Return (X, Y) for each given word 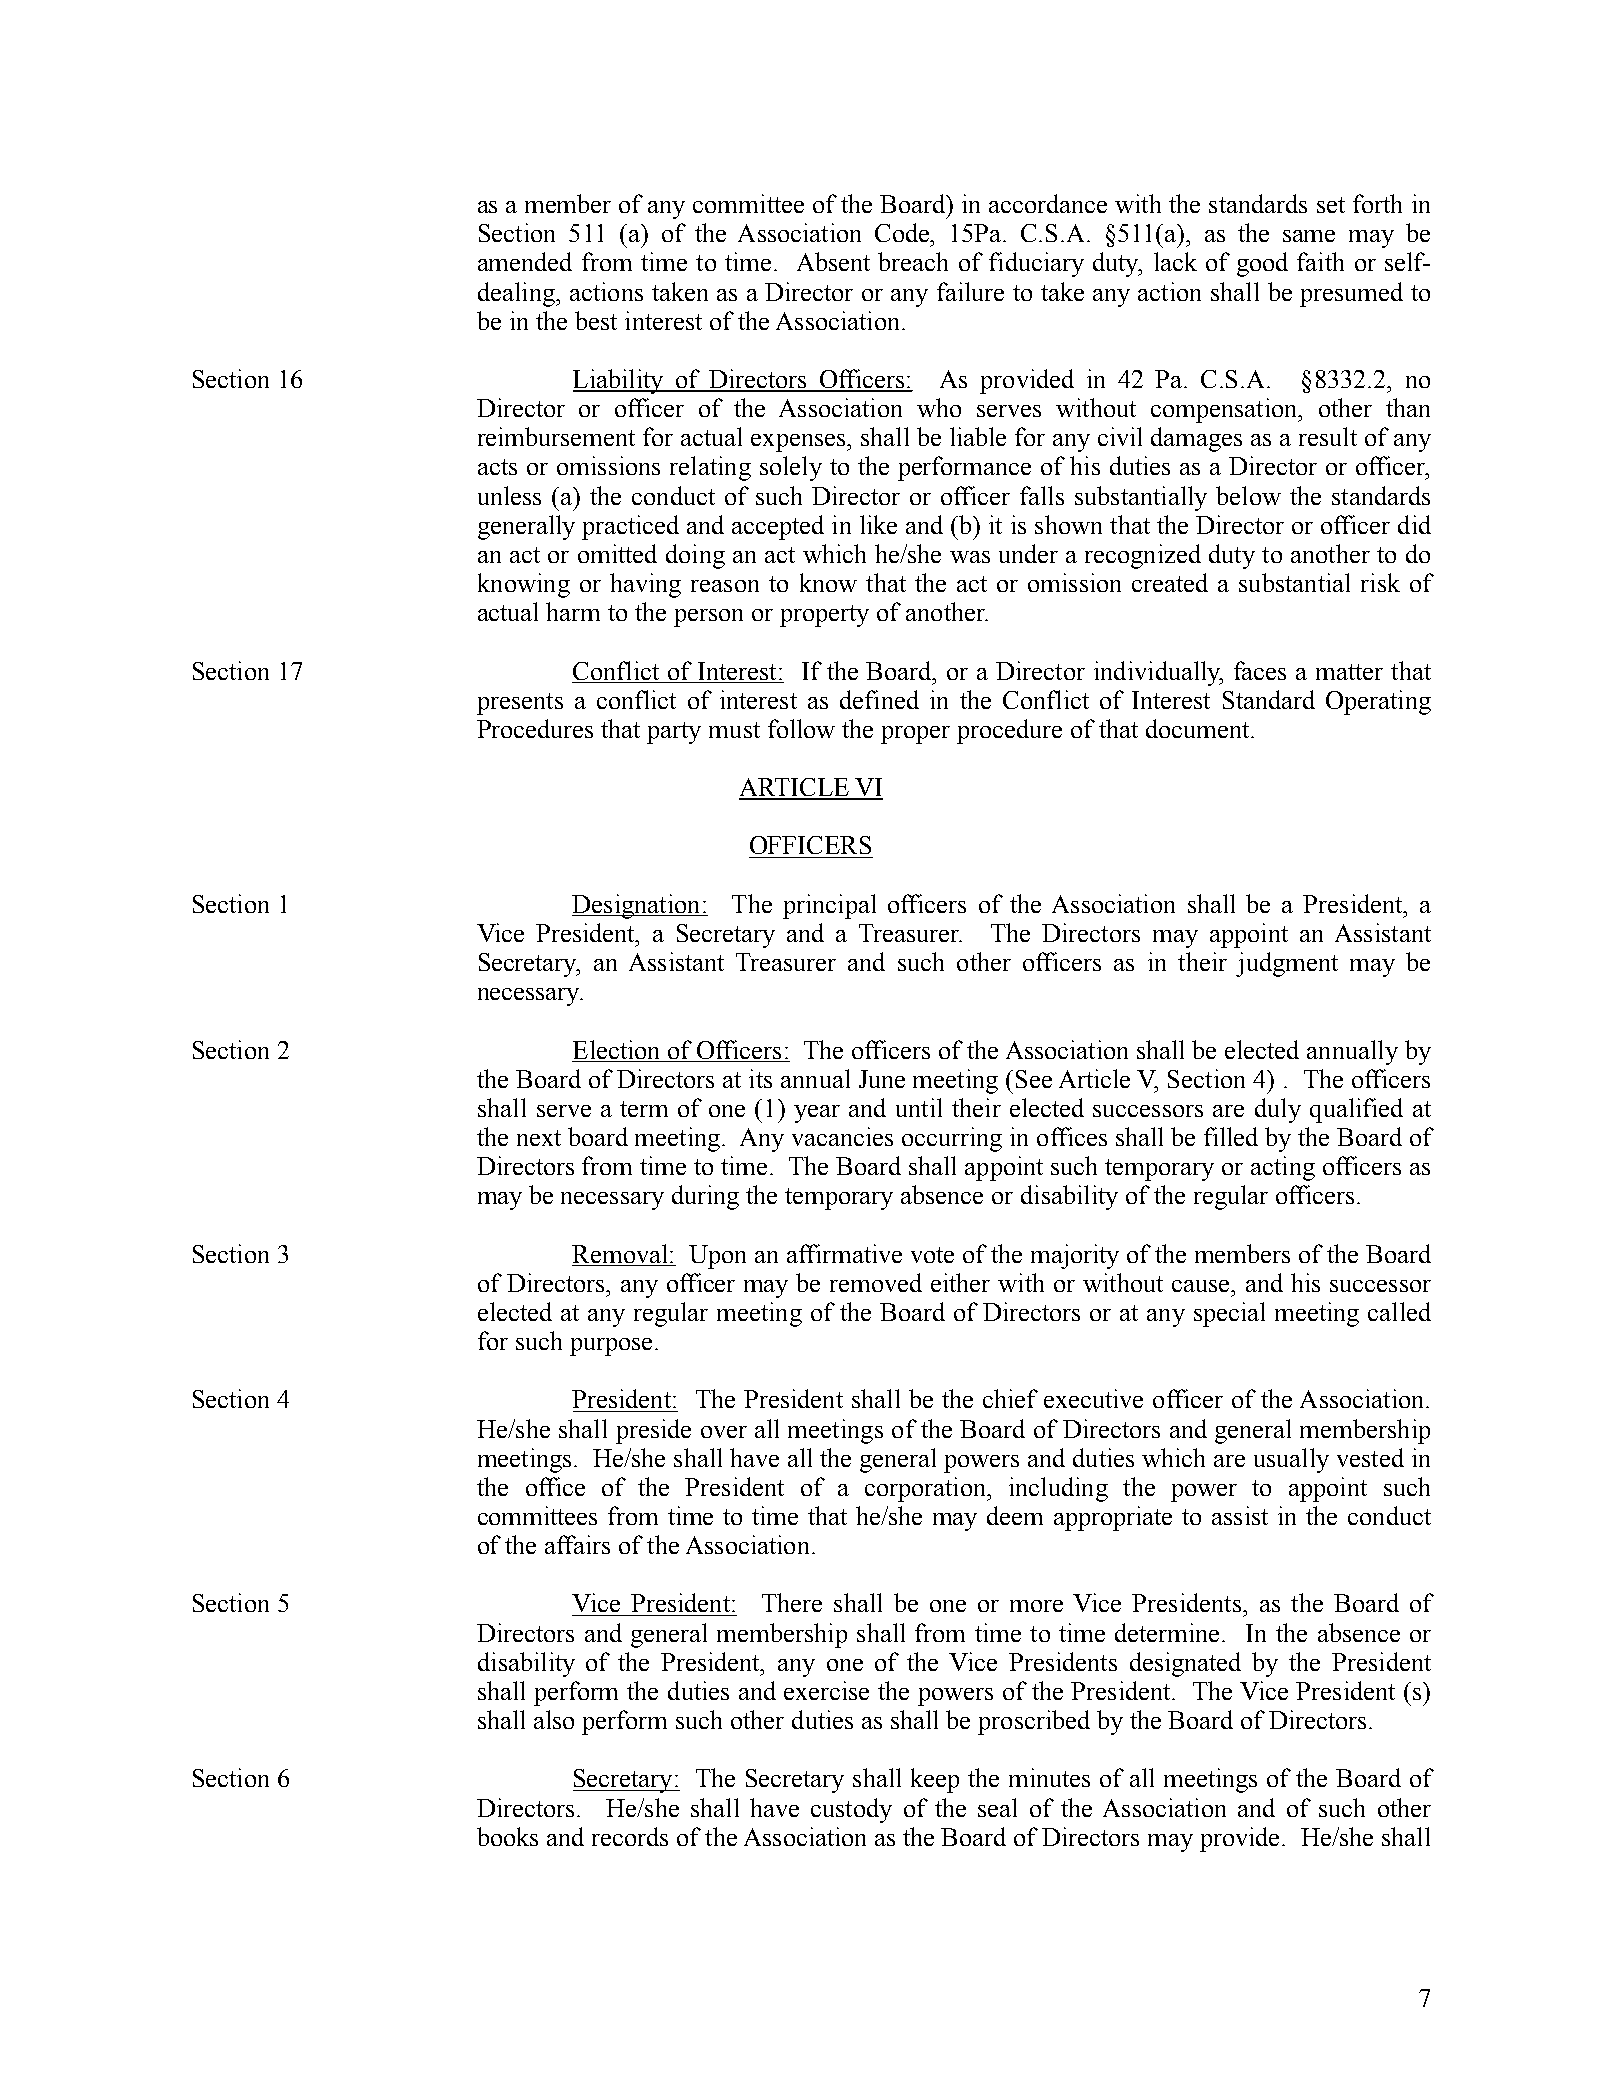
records (630, 1836)
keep (935, 1780)
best (596, 320)
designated (1185, 1664)
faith (1320, 261)
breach (913, 261)
